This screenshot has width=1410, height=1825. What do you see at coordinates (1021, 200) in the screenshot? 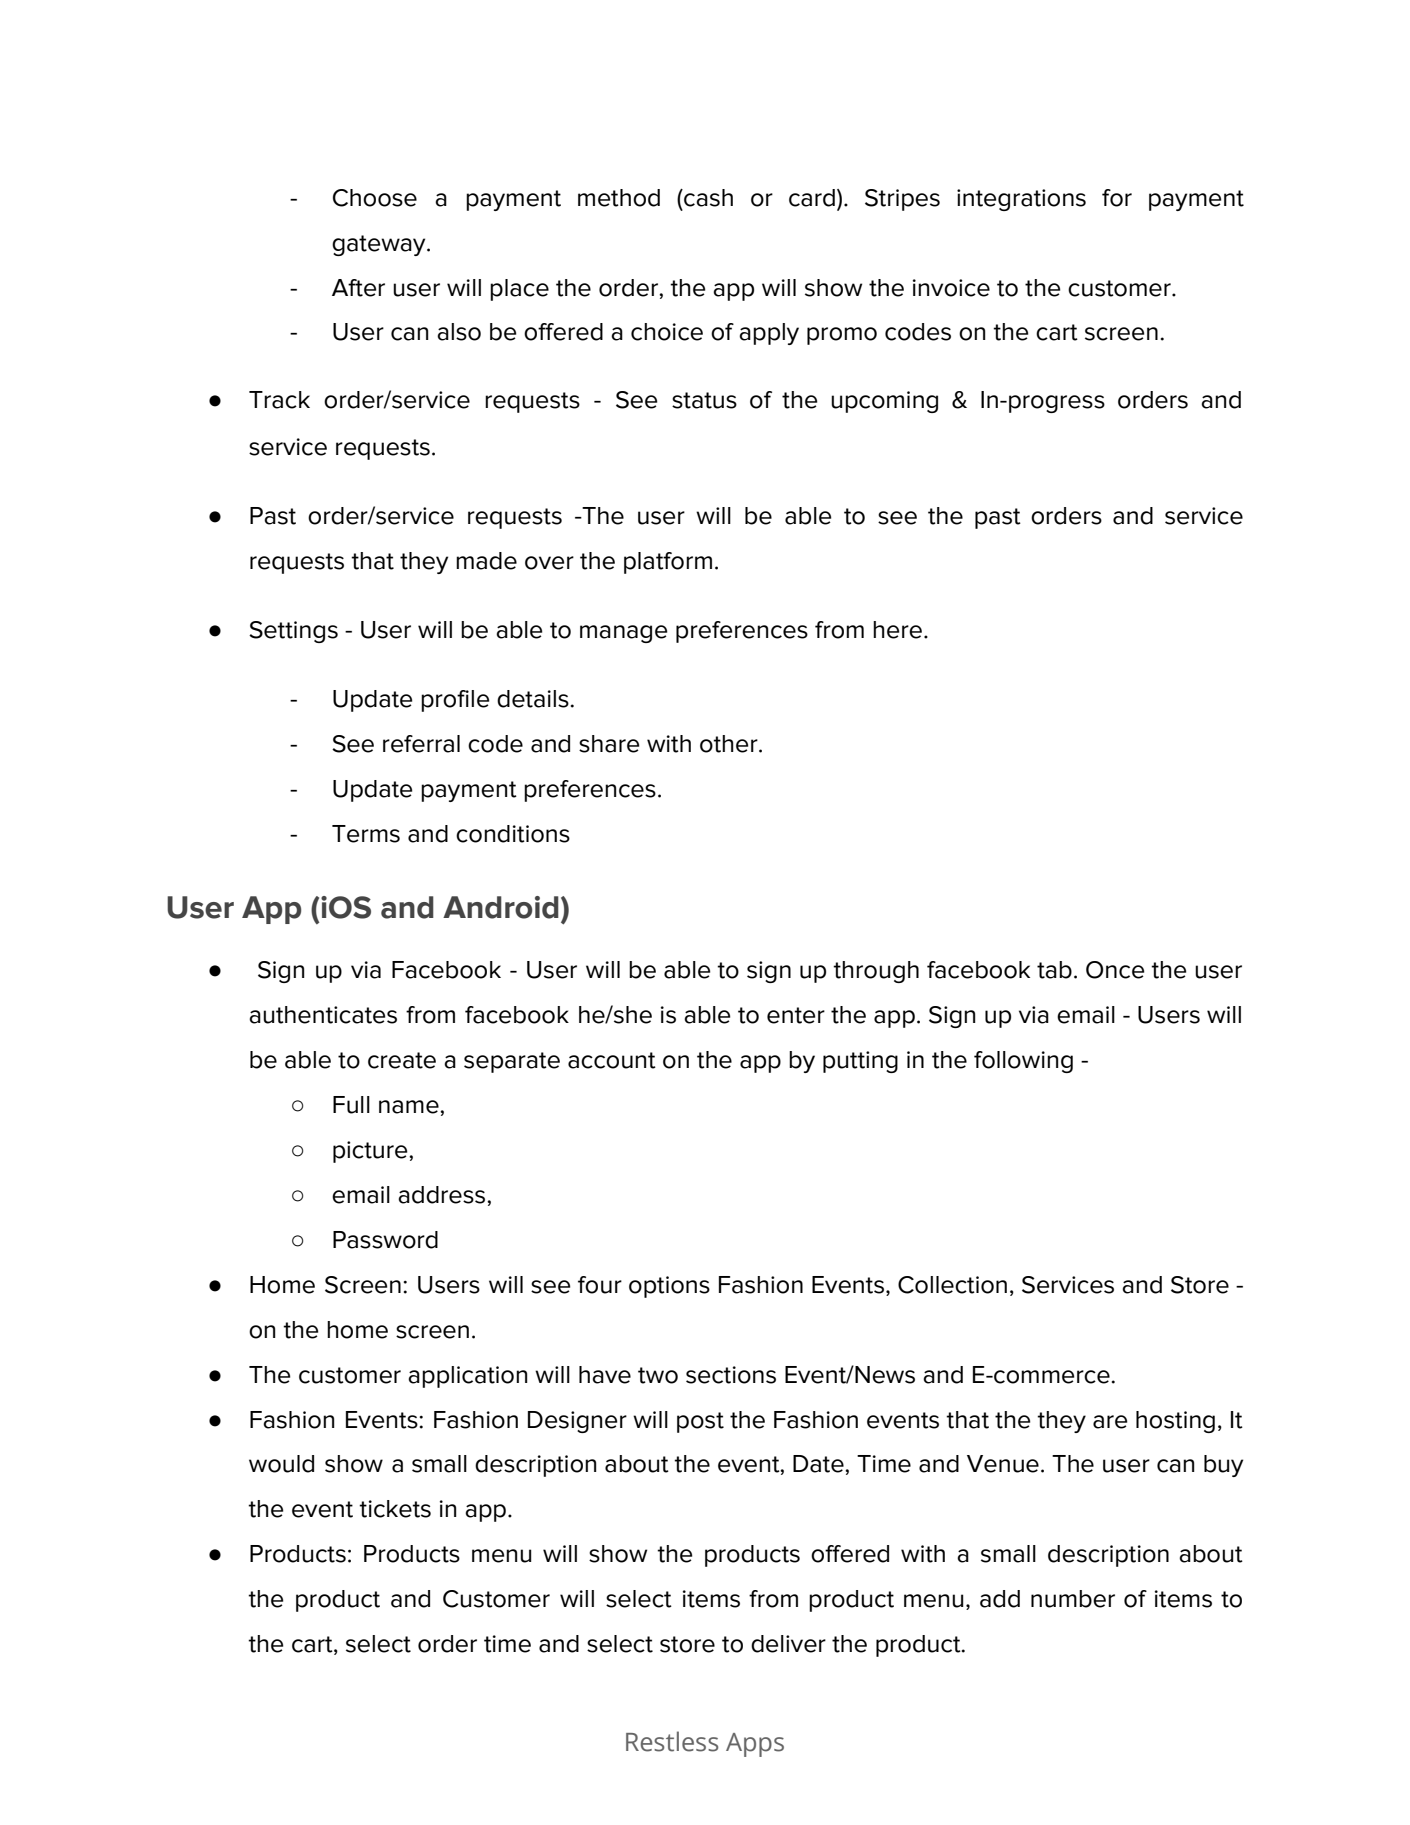
I see `integrations` at bounding box center [1021, 200].
